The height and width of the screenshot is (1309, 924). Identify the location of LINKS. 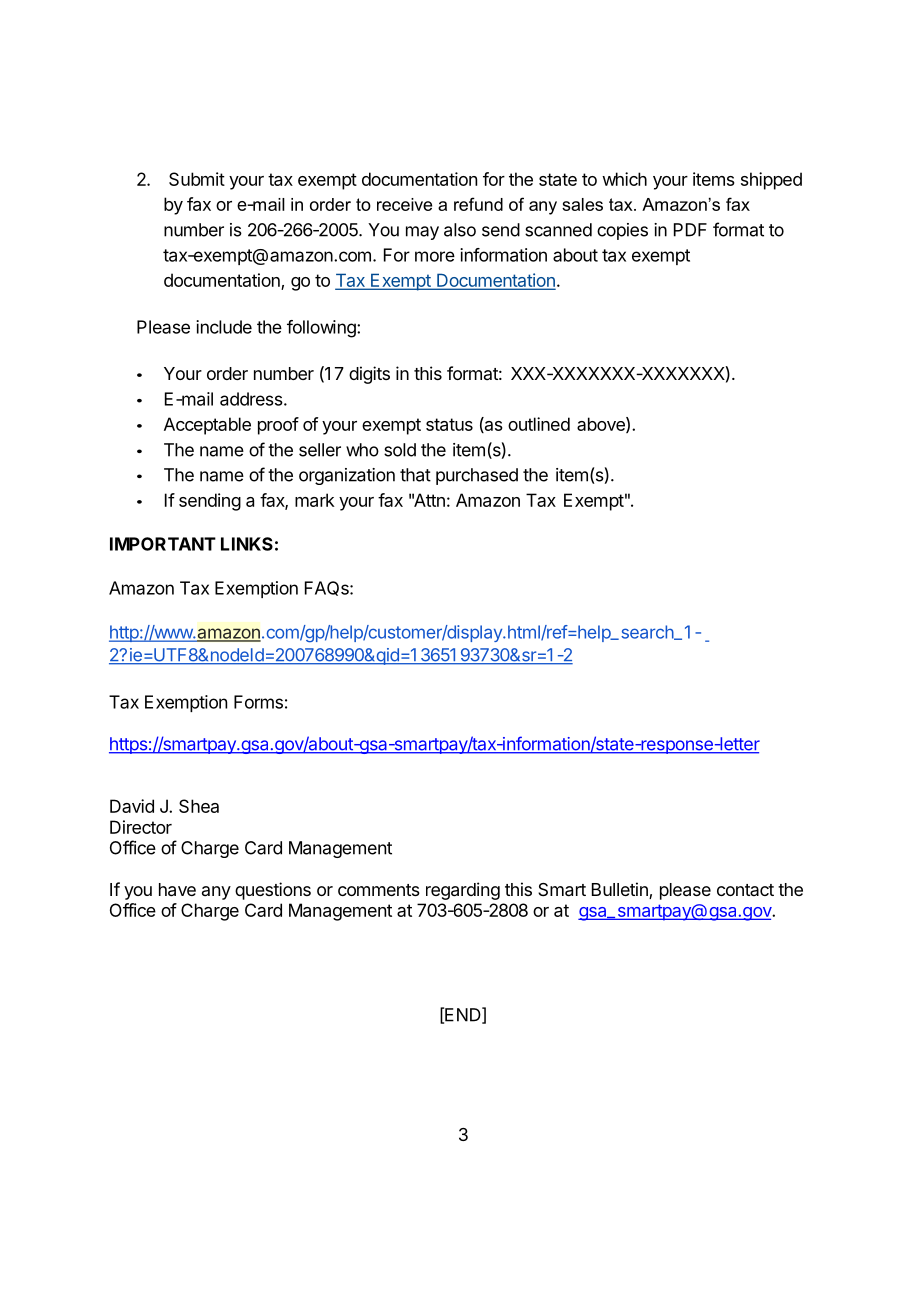
(247, 544).
